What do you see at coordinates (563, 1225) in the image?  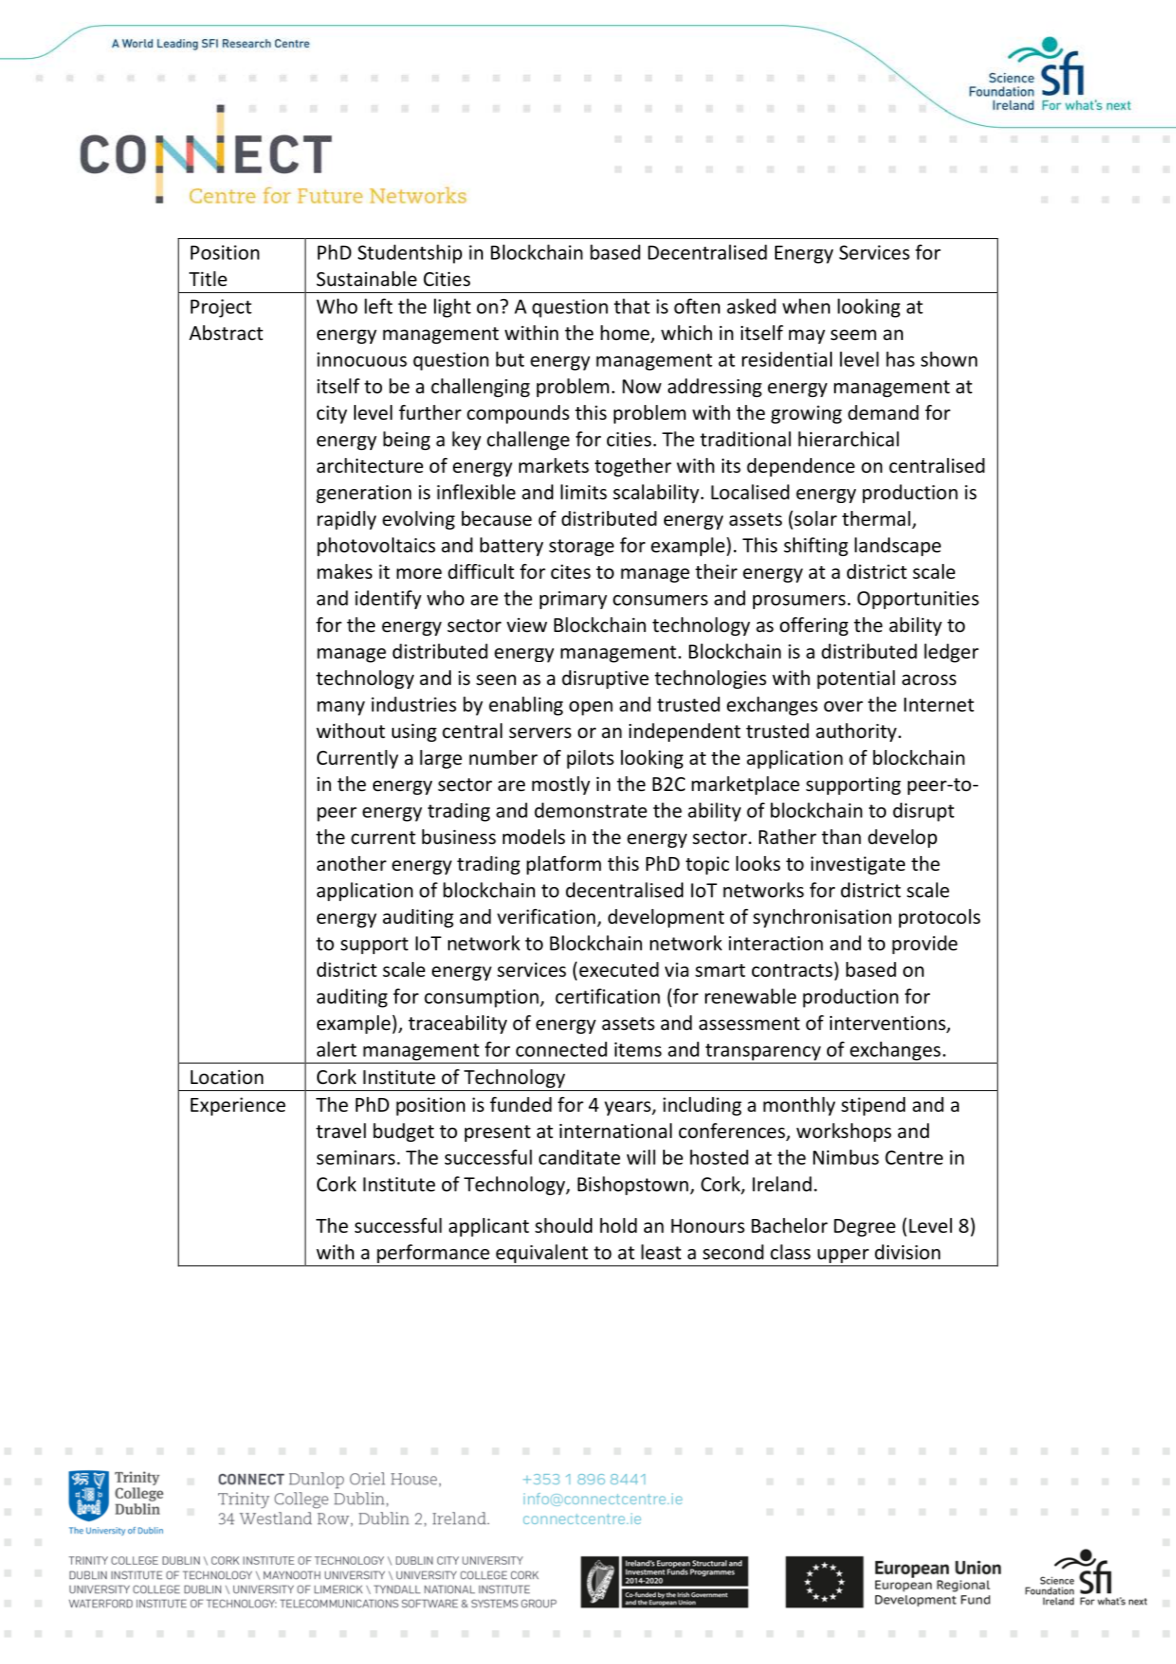 I see `should` at bounding box center [563, 1225].
